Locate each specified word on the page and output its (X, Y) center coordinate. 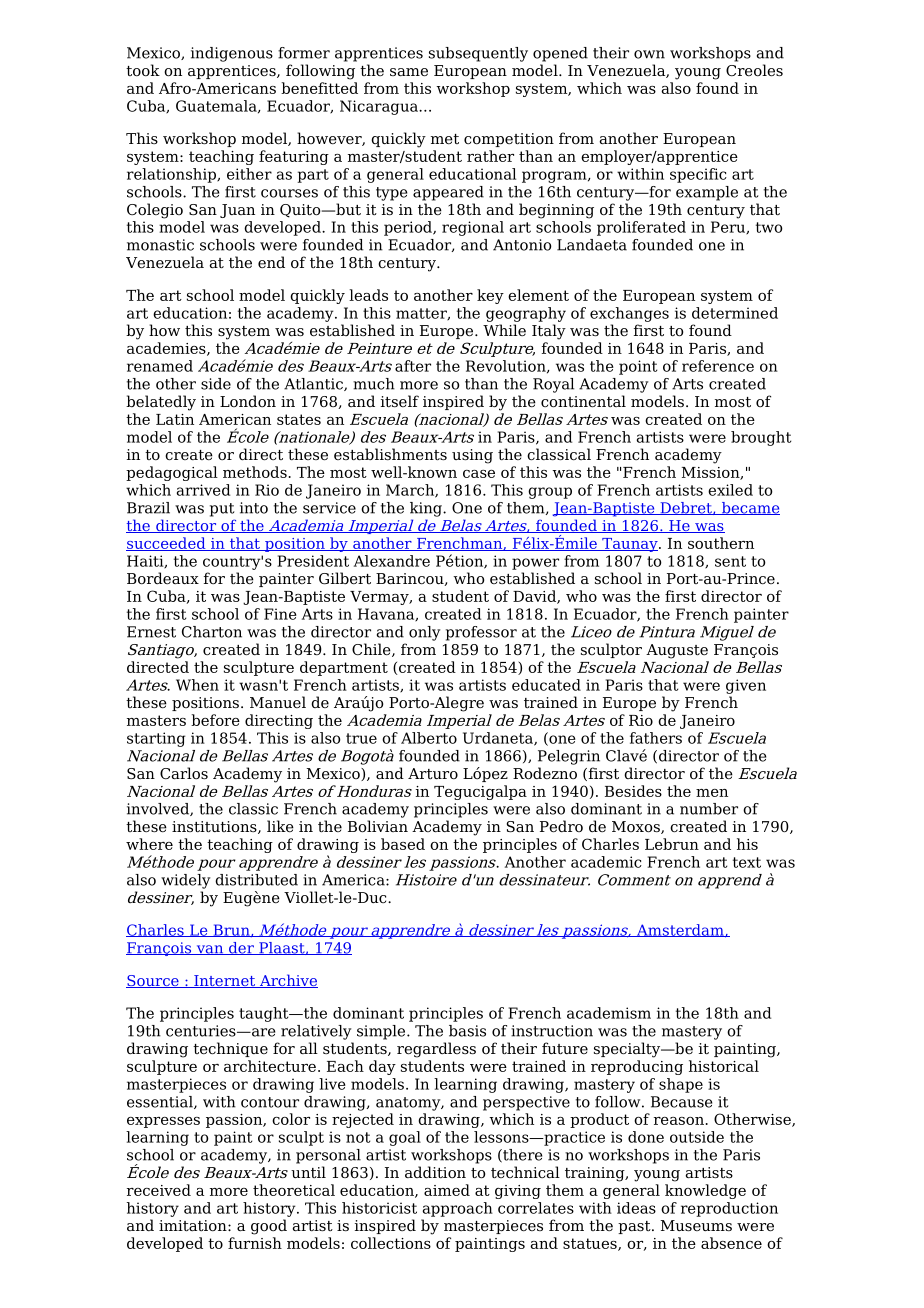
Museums (696, 1225)
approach (458, 1209)
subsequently (478, 54)
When (197, 685)
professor (481, 633)
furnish (255, 1243)
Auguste (677, 651)
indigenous (232, 54)
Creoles (754, 70)
